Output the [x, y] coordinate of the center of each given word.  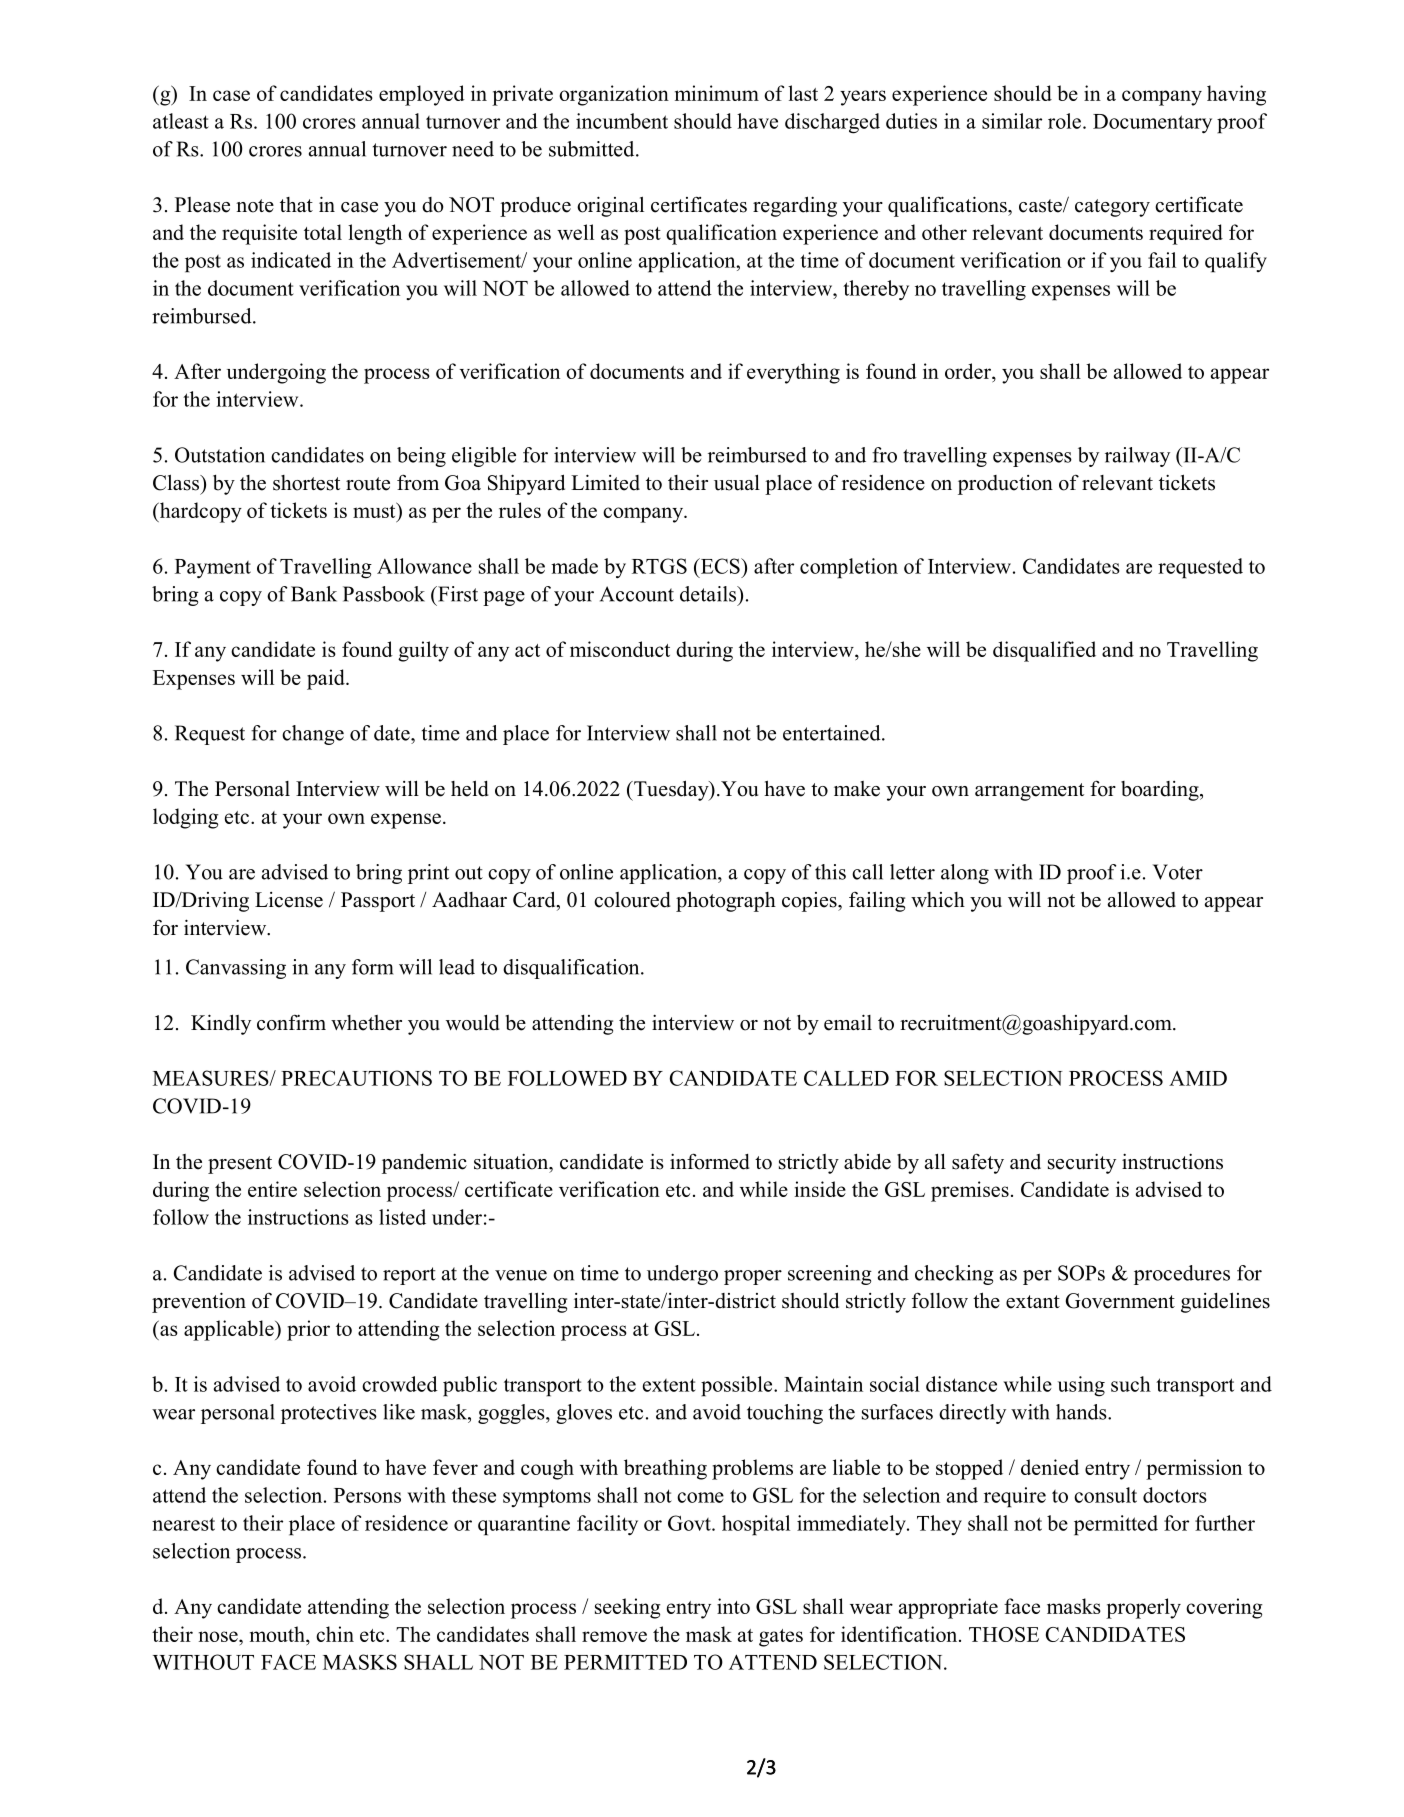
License [289, 900]
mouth [278, 1634]
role [1064, 121]
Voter [1178, 872]
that [296, 204]
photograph [726, 901]
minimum [717, 93]
